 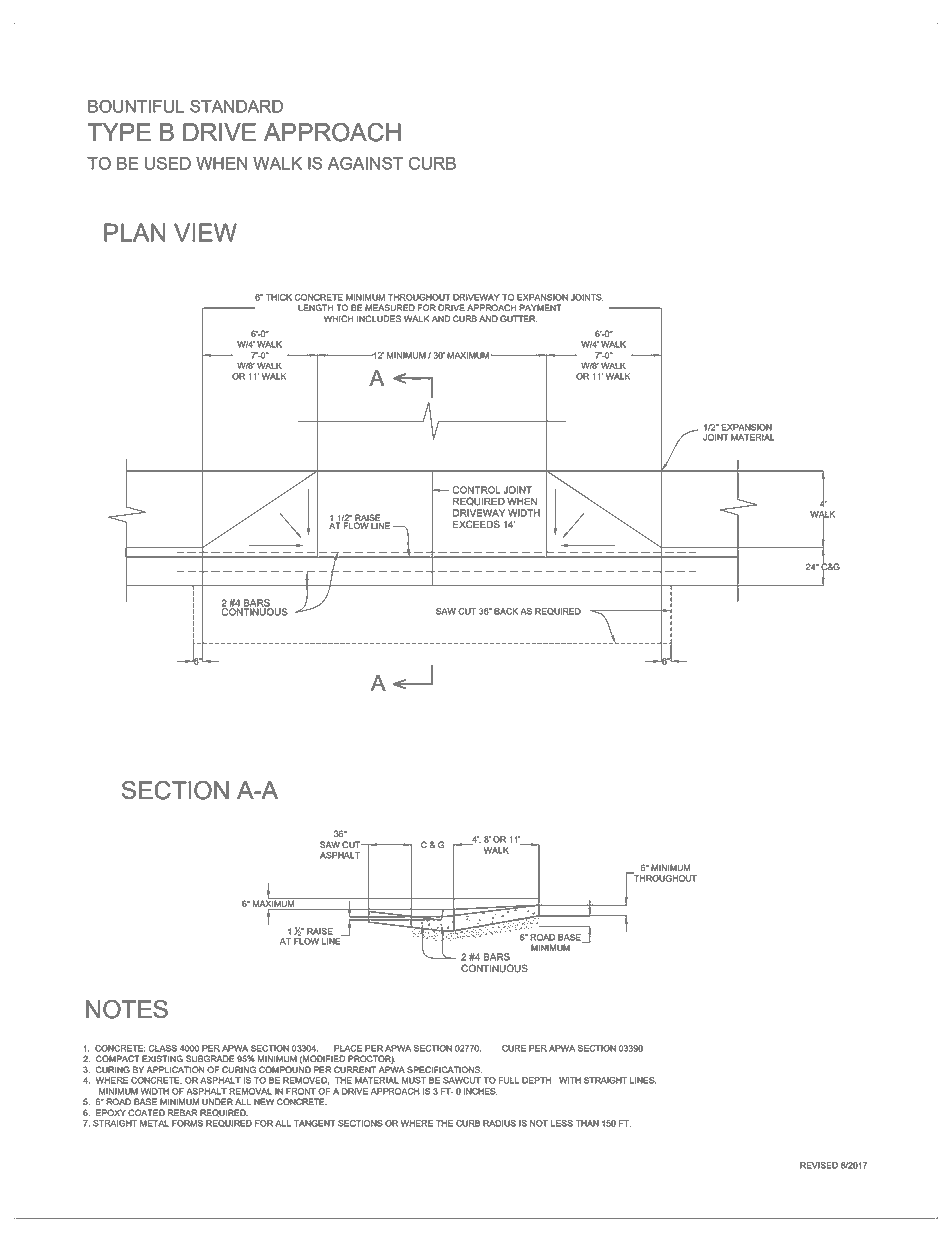 What do you see at coordinates (819, 1165) in the image?
I see `REVISED` at bounding box center [819, 1165].
